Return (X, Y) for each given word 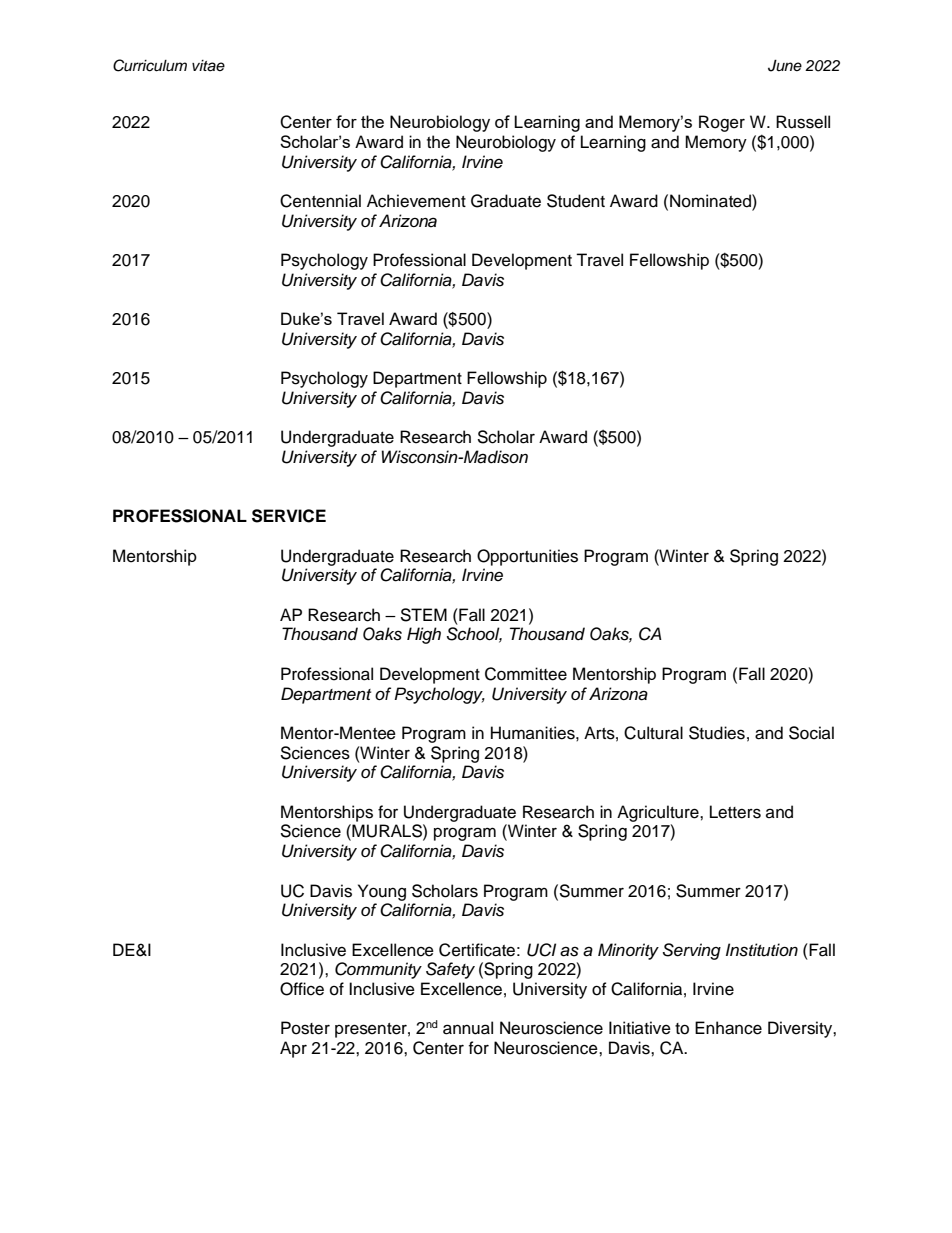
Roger (722, 123)
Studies (717, 733)
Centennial (320, 201)
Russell (803, 122)
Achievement (416, 201)
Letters (735, 812)
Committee (526, 674)
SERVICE (289, 516)
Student (576, 201)
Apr (293, 1049)
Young (382, 892)
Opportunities (527, 557)
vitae (208, 66)
